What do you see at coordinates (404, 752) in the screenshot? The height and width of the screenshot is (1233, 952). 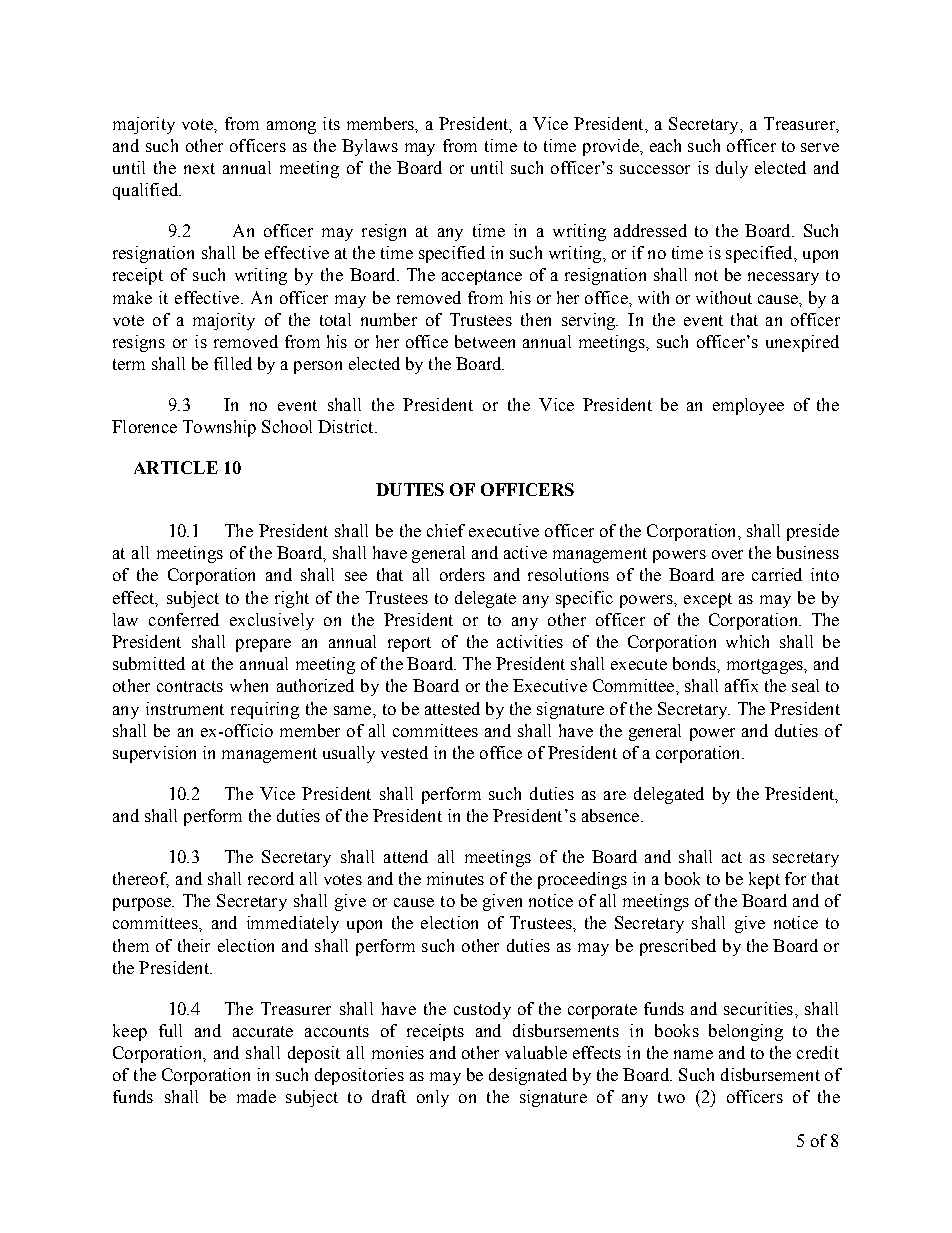 I see `vested` at bounding box center [404, 752].
